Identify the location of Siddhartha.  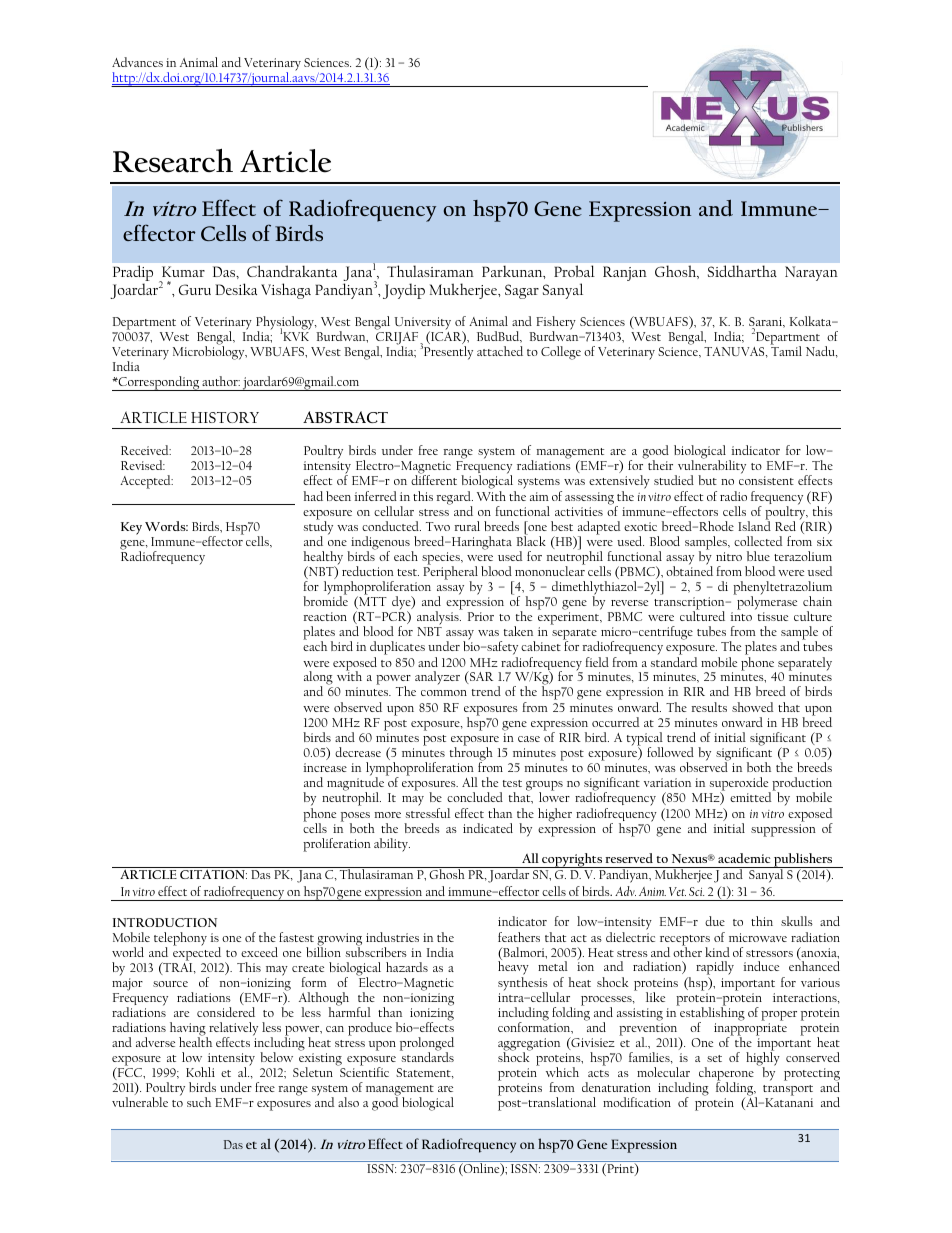
(742, 271).
